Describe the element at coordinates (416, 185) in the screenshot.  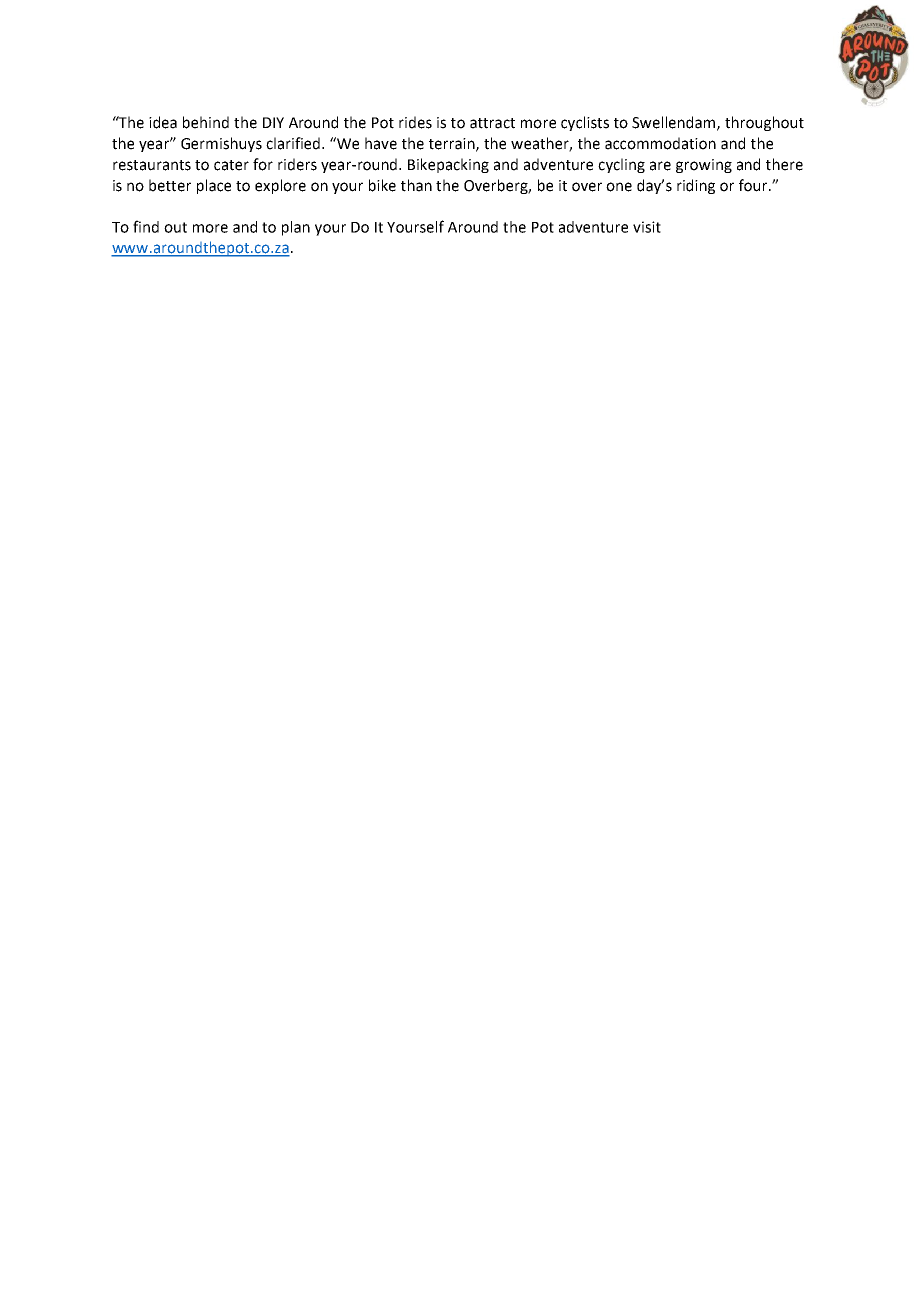
I see `than` at that location.
